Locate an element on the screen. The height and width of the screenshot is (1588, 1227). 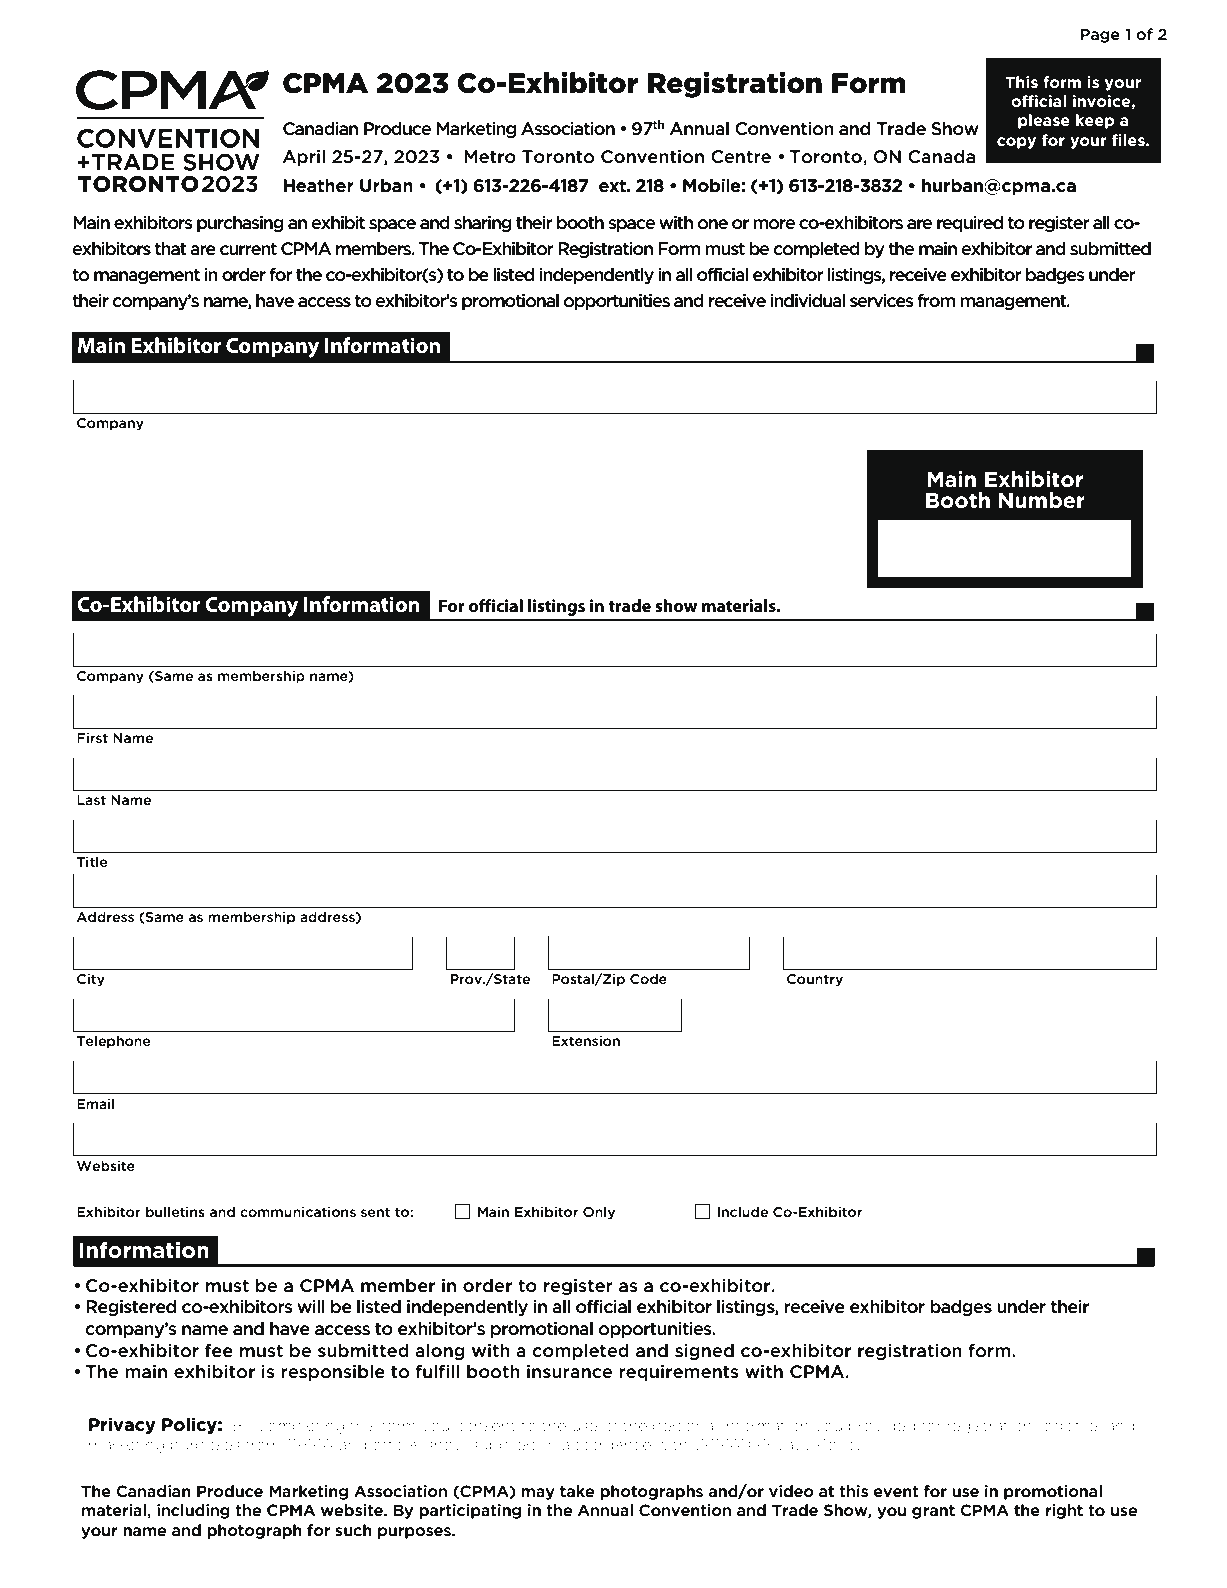
take is located at coordinates (577, 1491).
